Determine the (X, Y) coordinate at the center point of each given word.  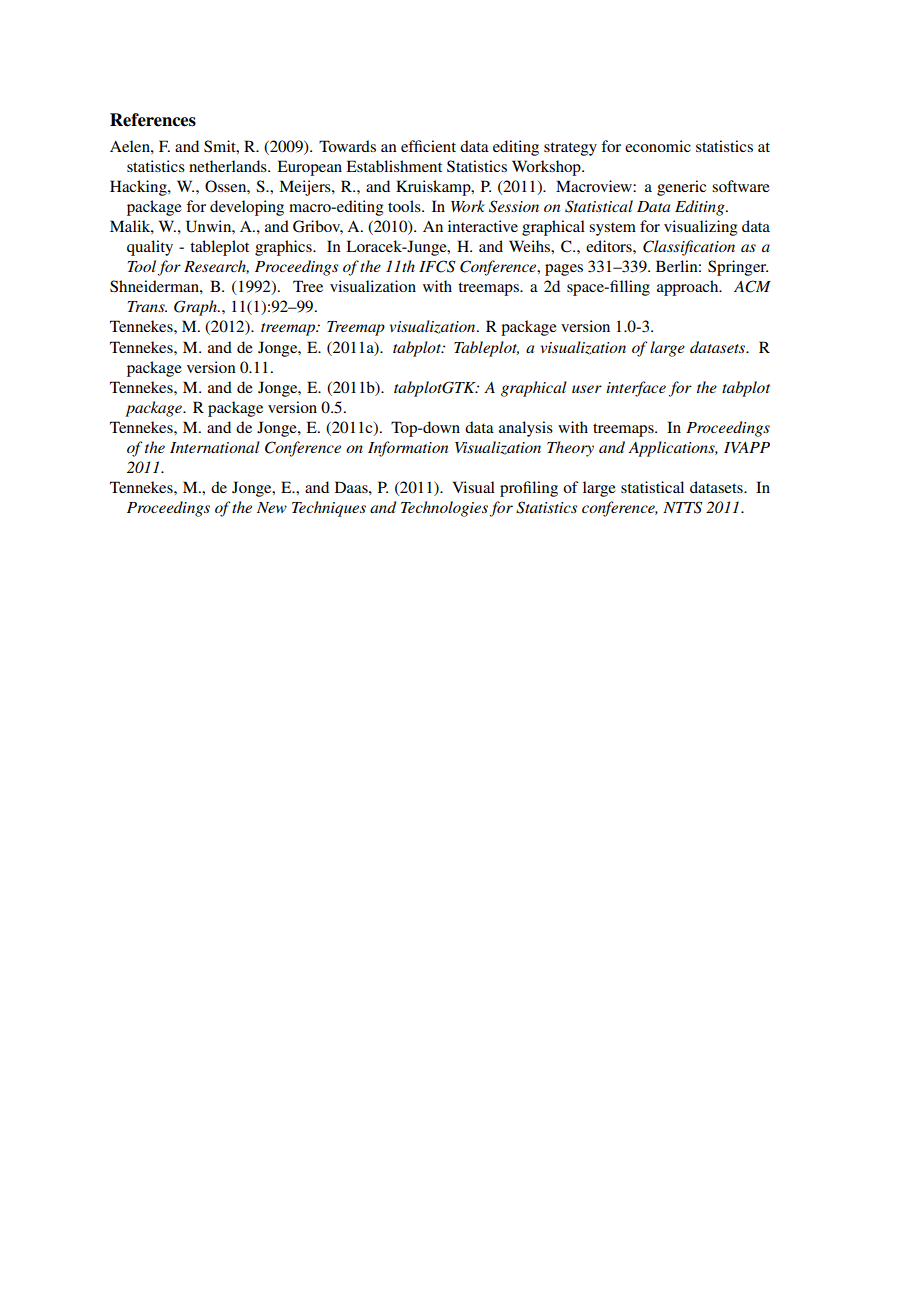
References (153, 120)
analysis (526, 429)
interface (636, 389)
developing (247, 208)
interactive (483, 226)
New (272, 507)
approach (689, 288)
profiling (529, 489)
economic (658, 146)
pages (564, 270)
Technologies (445, 509)
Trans (147, 306)
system (612, 229)
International (215, 447)
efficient (428, 146)
